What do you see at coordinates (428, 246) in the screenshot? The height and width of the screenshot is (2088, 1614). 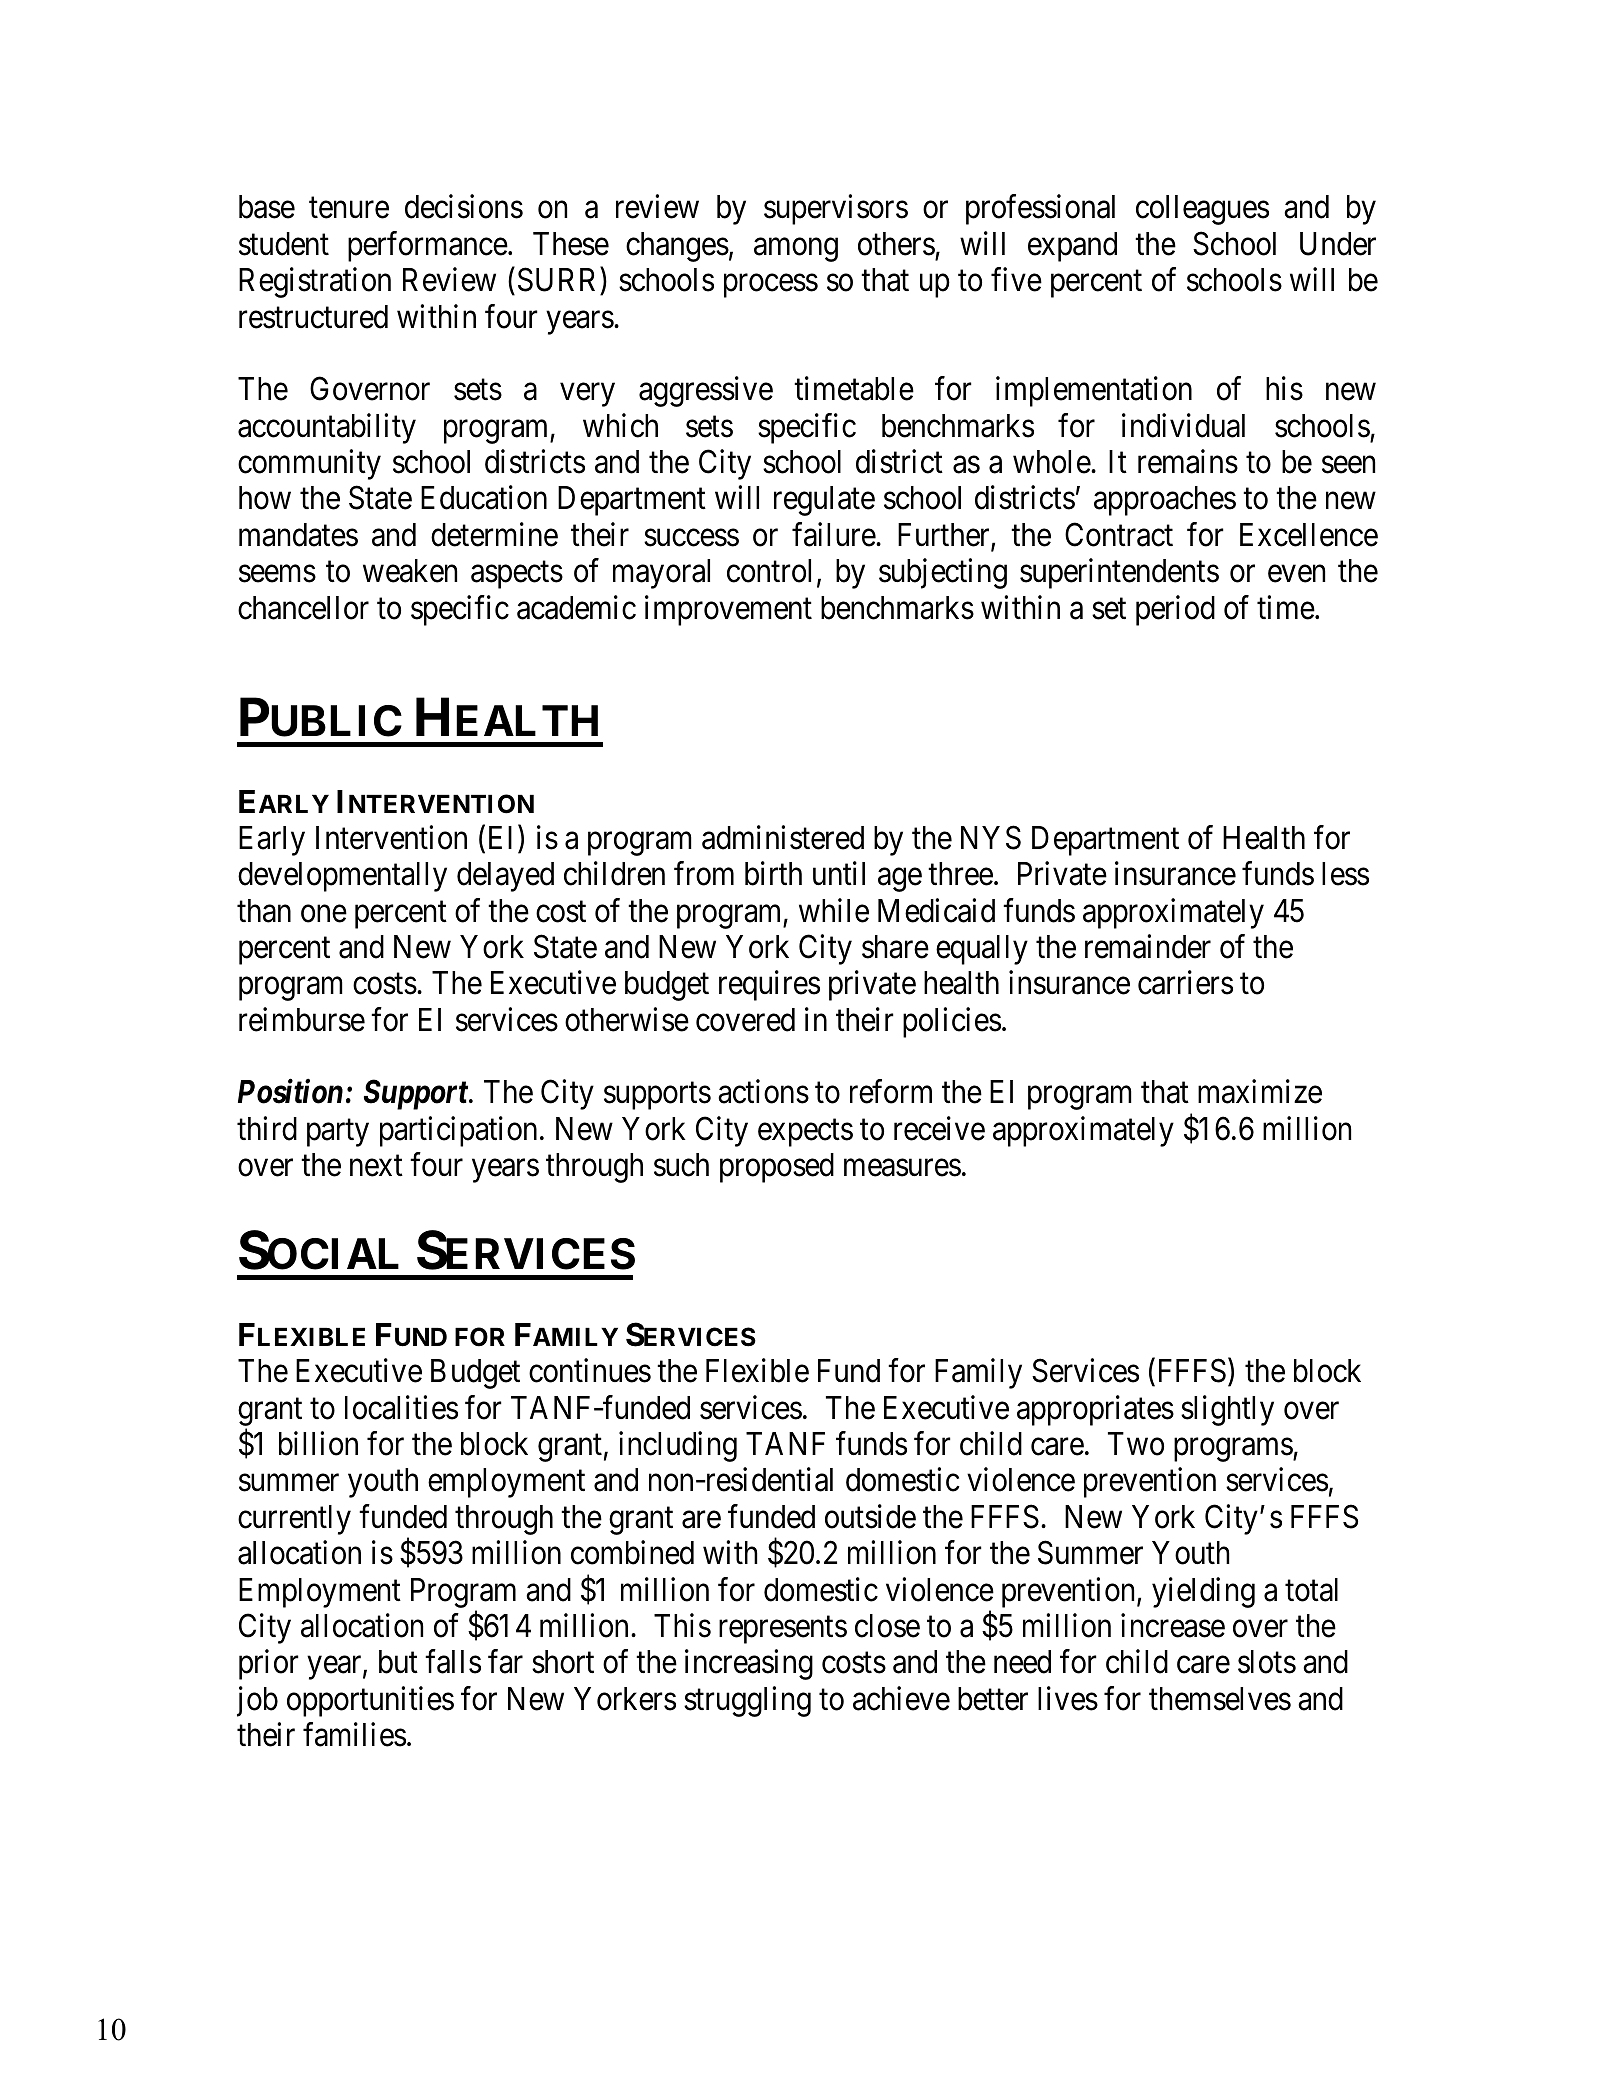 I see `performance` at bounding box center [428, 246].
